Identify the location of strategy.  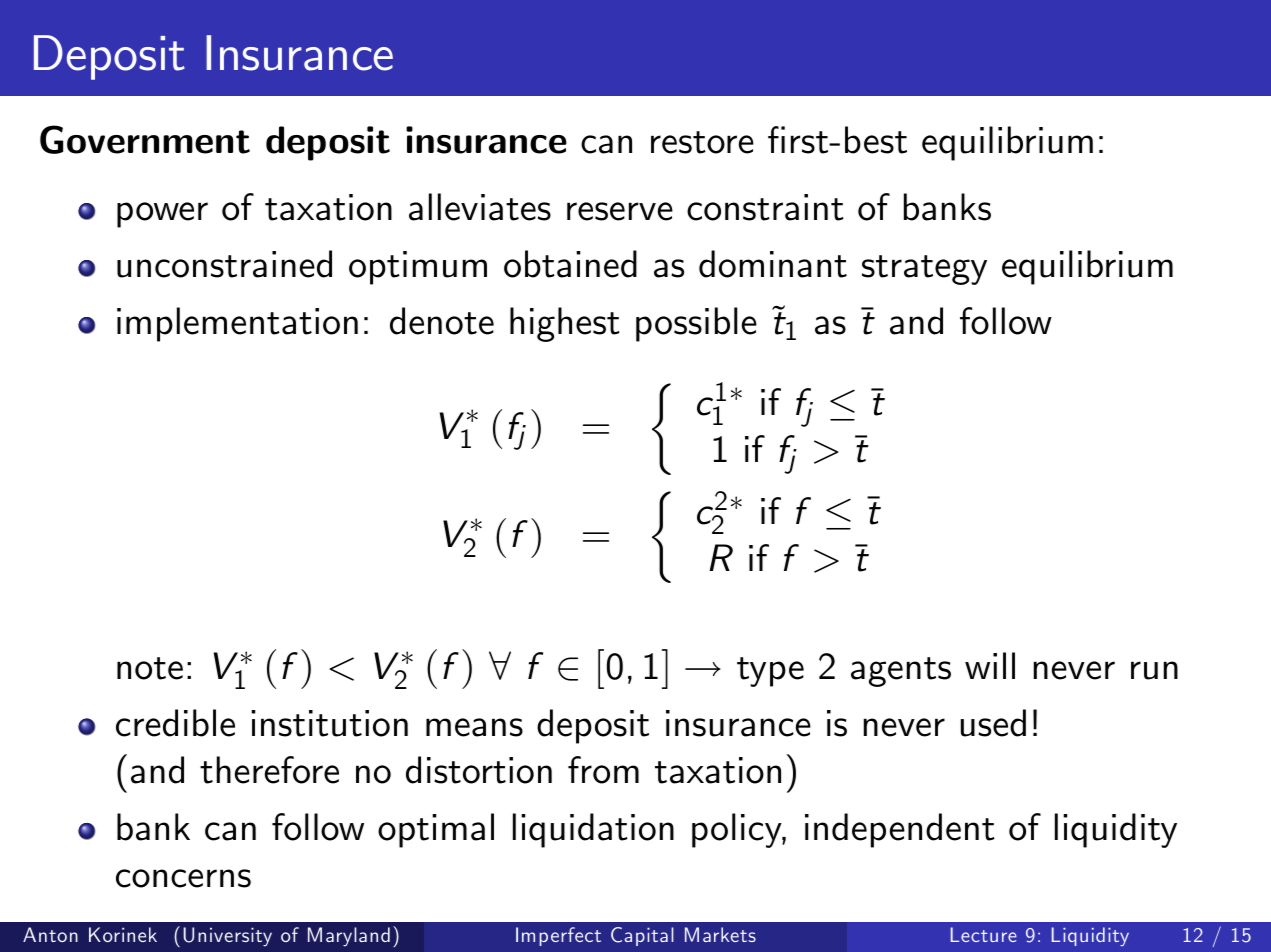
(924, 270).
